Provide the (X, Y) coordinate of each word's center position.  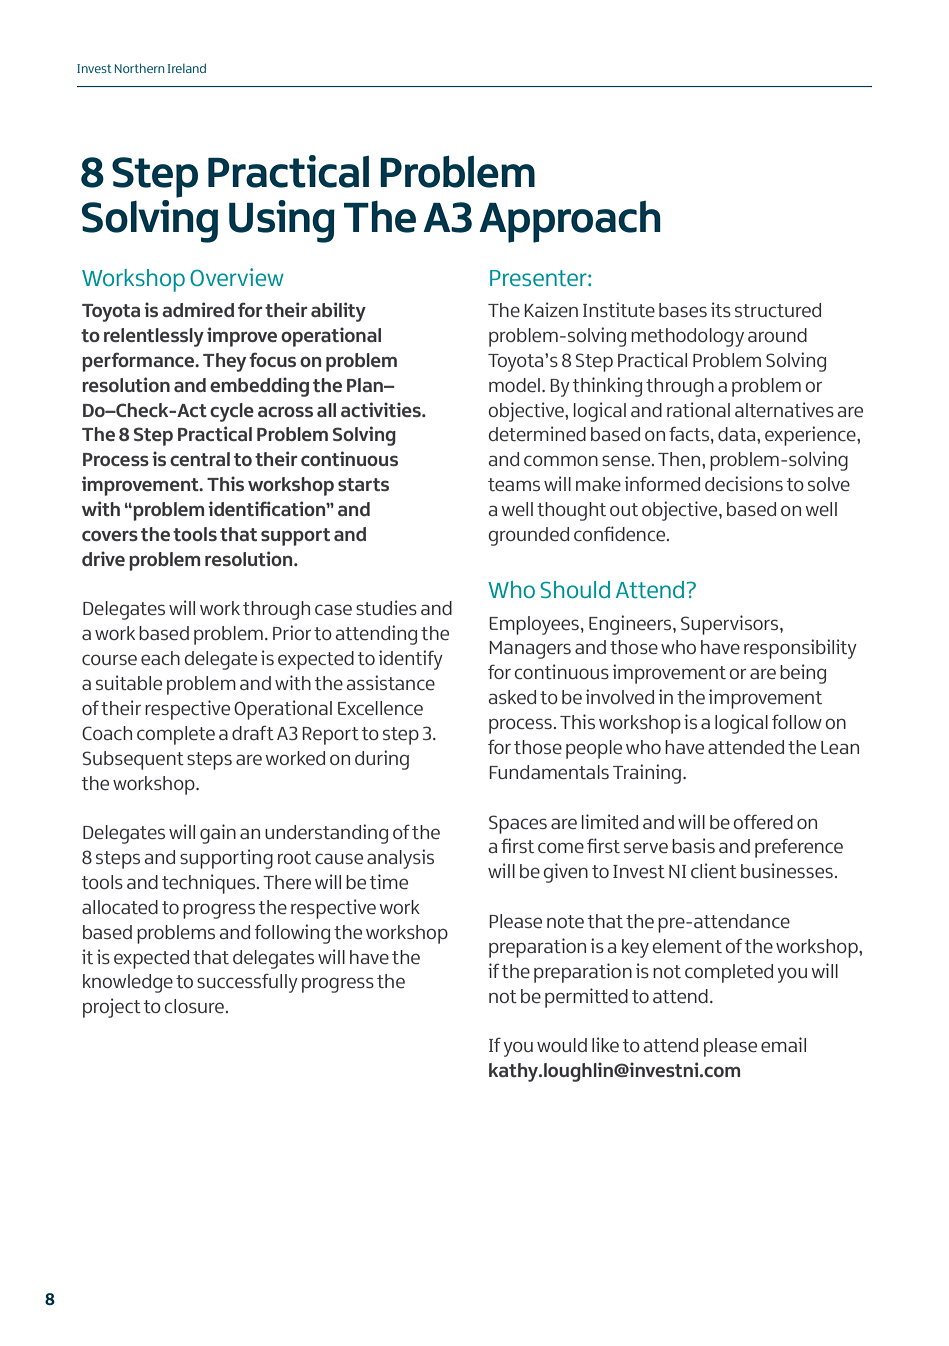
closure (194, 1006)
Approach (570, 222)
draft (253, 732)
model (514, 385)
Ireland (187, 68)
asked (512, 697)
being (803, 674)
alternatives (784, 409)
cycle (232, 412)
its (721, 309)
